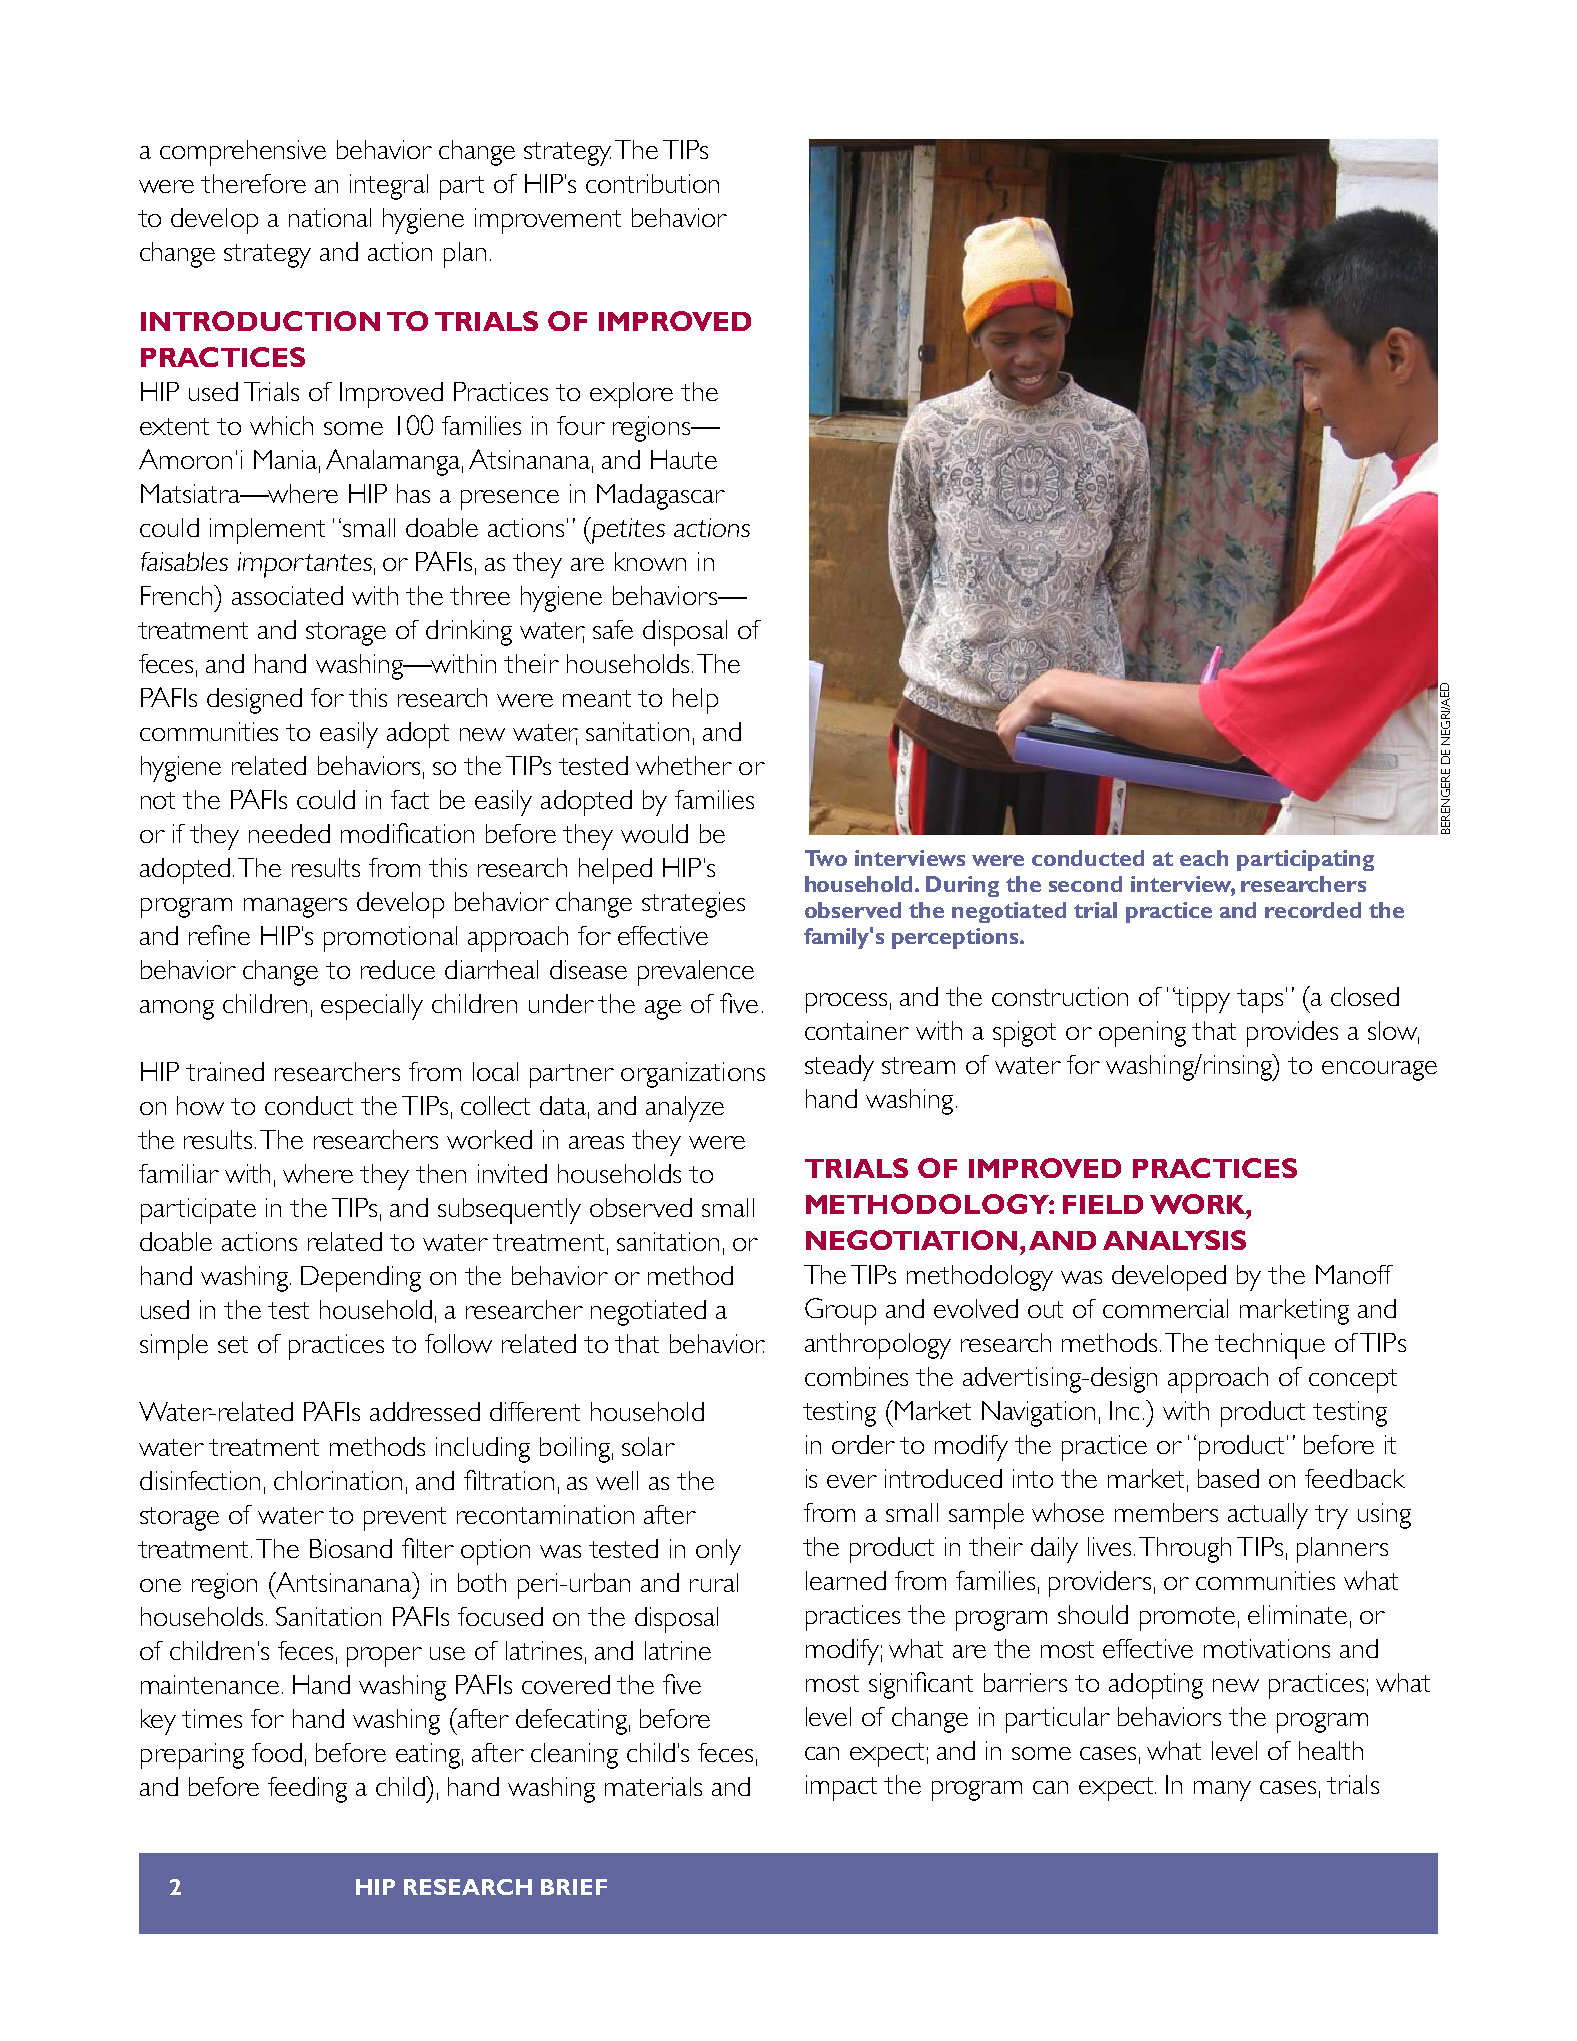 This screenshot has width=1577, height=2041. Describe the element at coordinates (1270, 1346) in the screenshot. I see `technique` at that location.
